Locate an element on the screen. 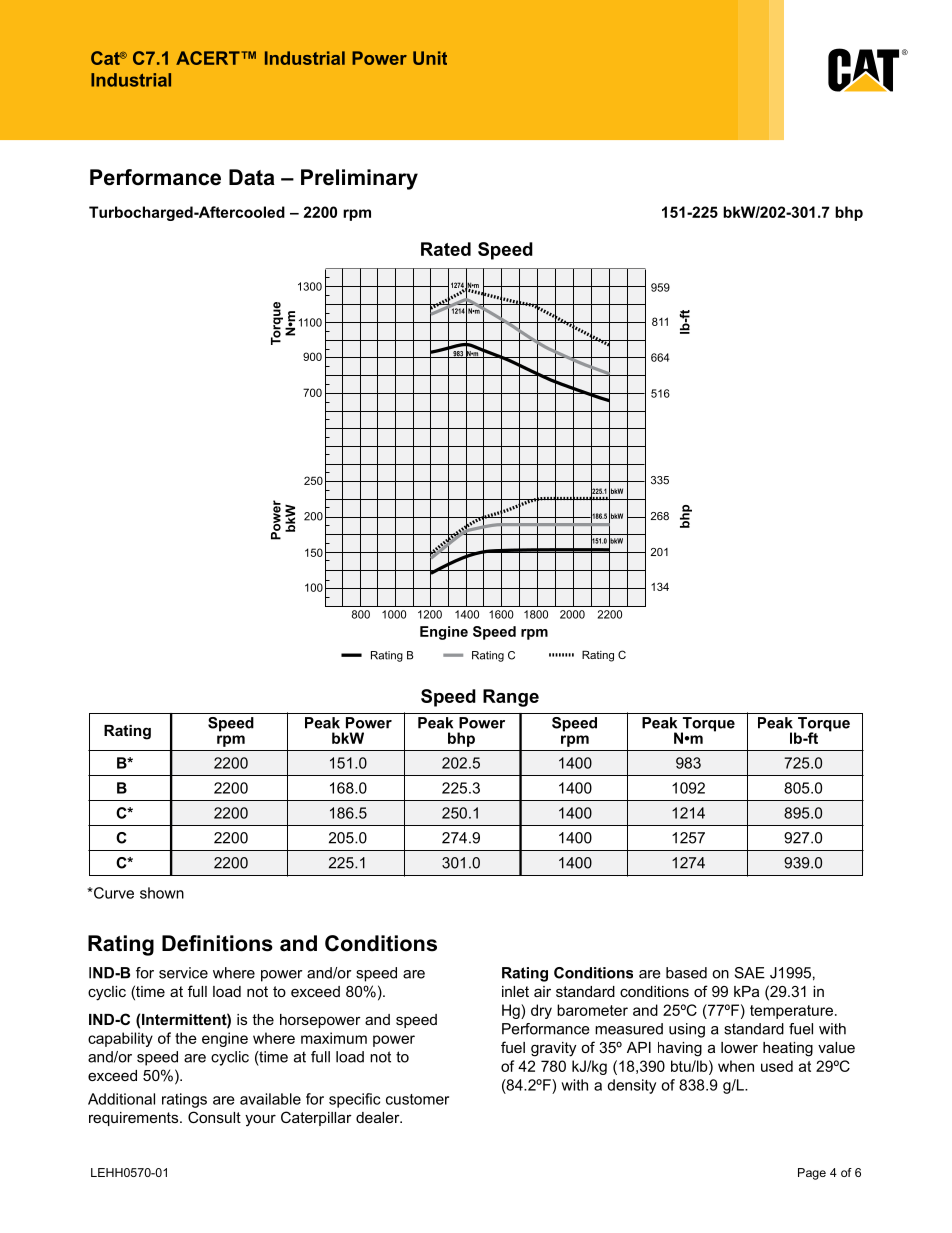 The image size is (952, 1233). Preliminary is located at coordinates (359, 179).
